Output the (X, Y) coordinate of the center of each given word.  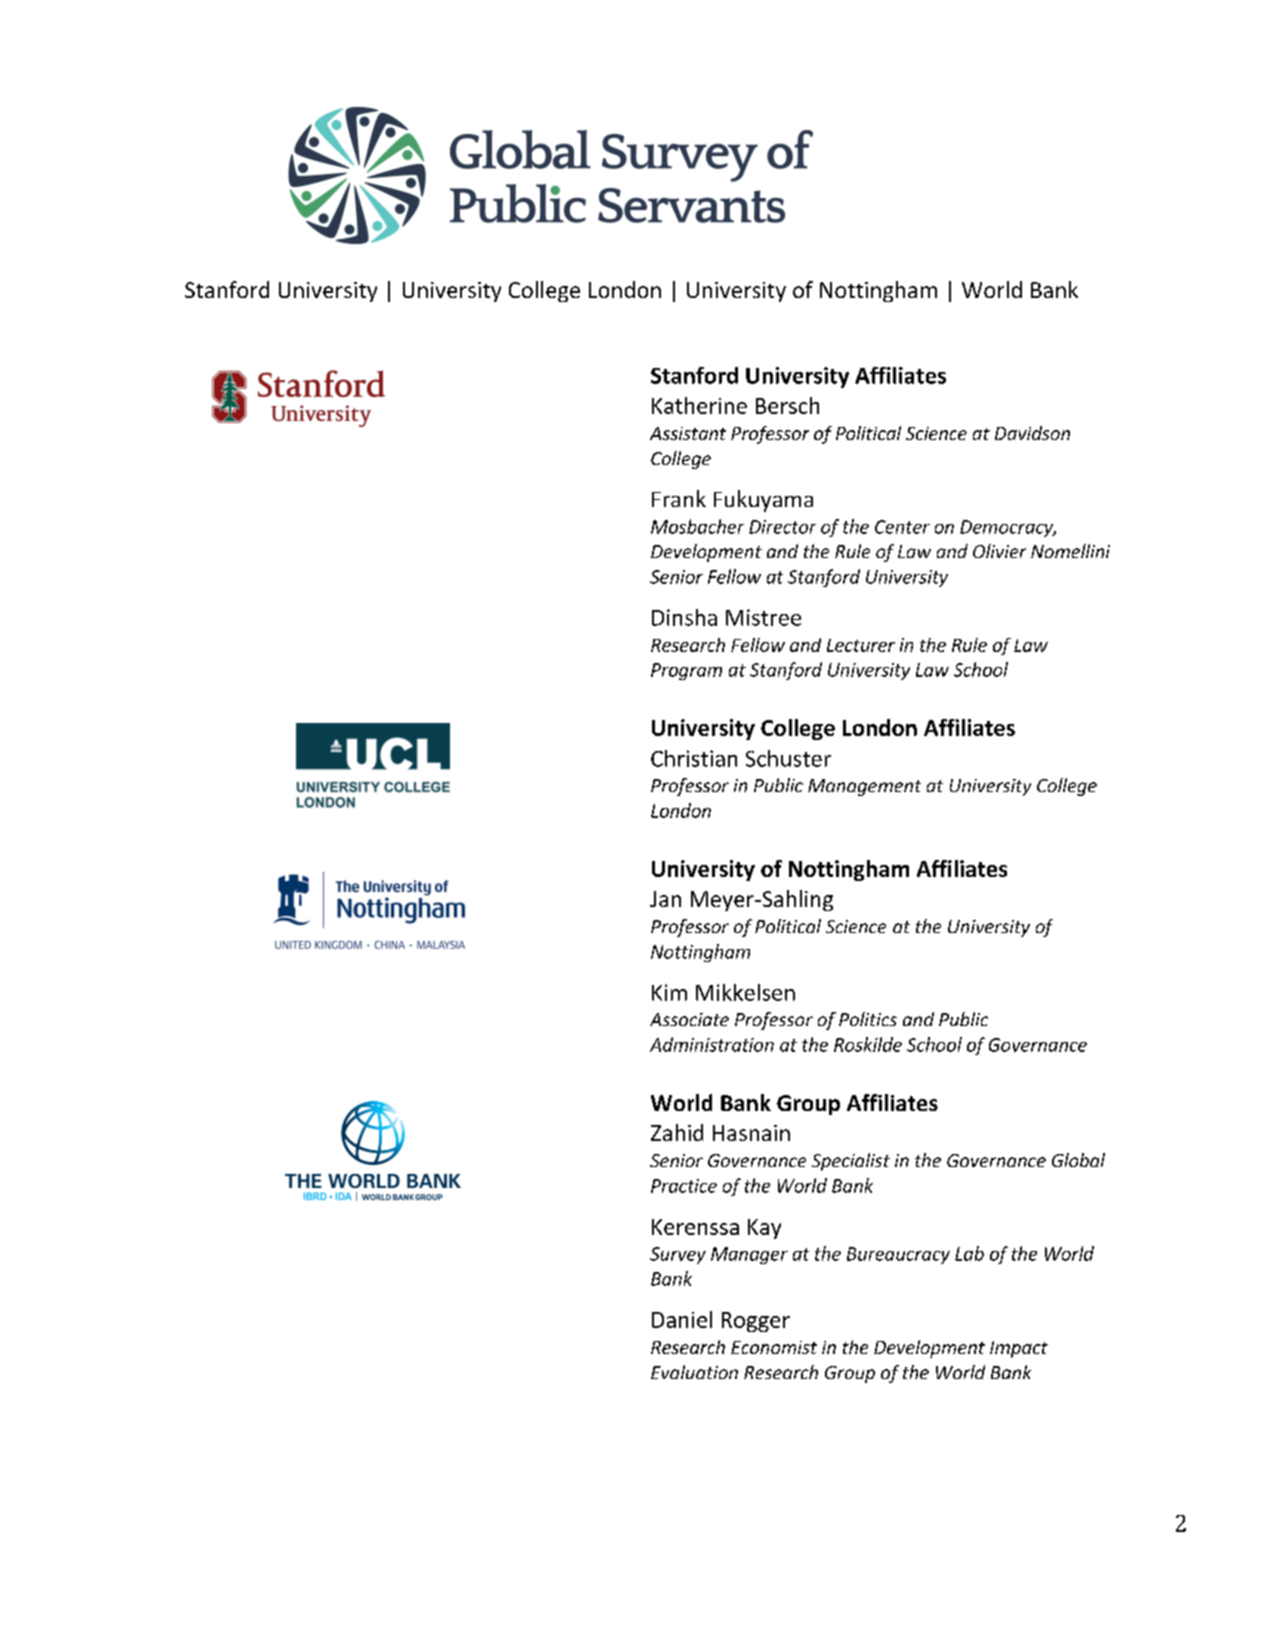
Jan (665, 899)
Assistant (688, 433)
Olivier (999, 551)
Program (686, 671)
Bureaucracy (898, 1255)
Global (1078, 1160)
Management (864, 787)
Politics (868, 1019)
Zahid (677, 1132)
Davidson (1032, 433)
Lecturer (861, 645)
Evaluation (694, 1372)
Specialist (851, 1162)
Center (902, 527)
